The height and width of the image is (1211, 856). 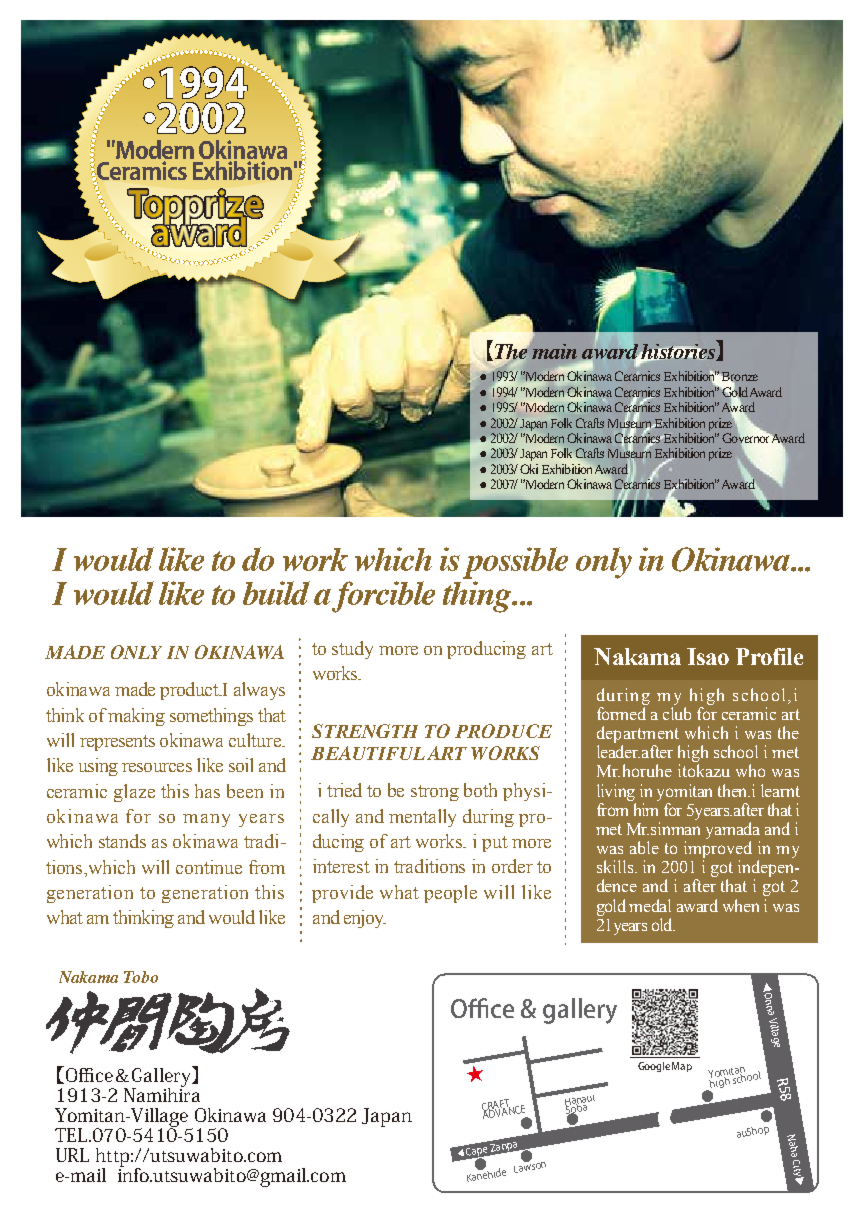 What do you see at coordinates (708, 656) in the image?
I see `Isao` at bounding box center [708, 656].
